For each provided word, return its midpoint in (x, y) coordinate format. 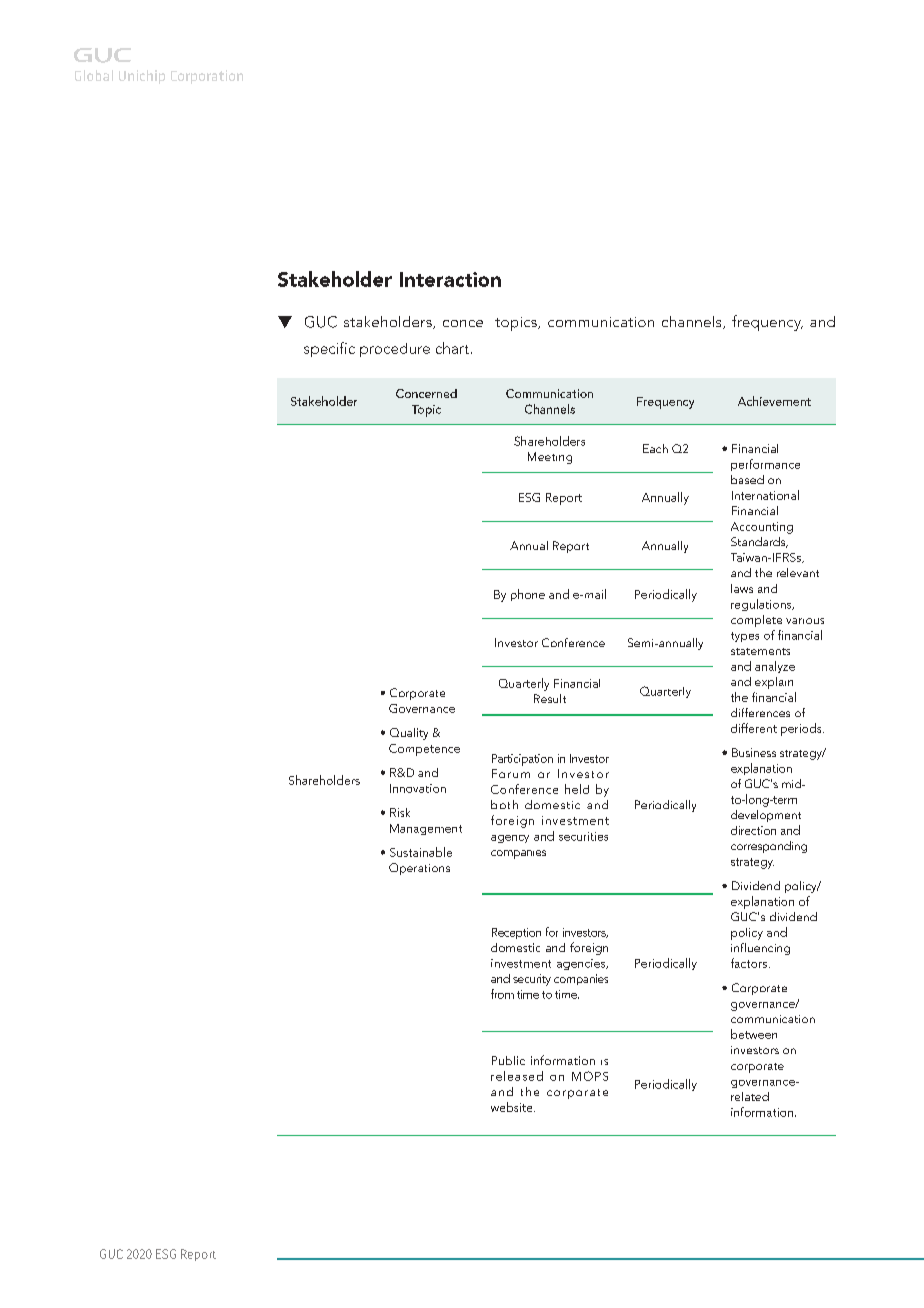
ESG (529, 497)
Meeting (550, 458)
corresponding (769, 847)
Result (550, 698)
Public (508, 1060)
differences (760, 712)
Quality (409, 734)
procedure (395, 350)
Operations (419, 869)
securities (583, 836)
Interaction (450, 279)
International (765, 495)
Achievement (774, 401)
